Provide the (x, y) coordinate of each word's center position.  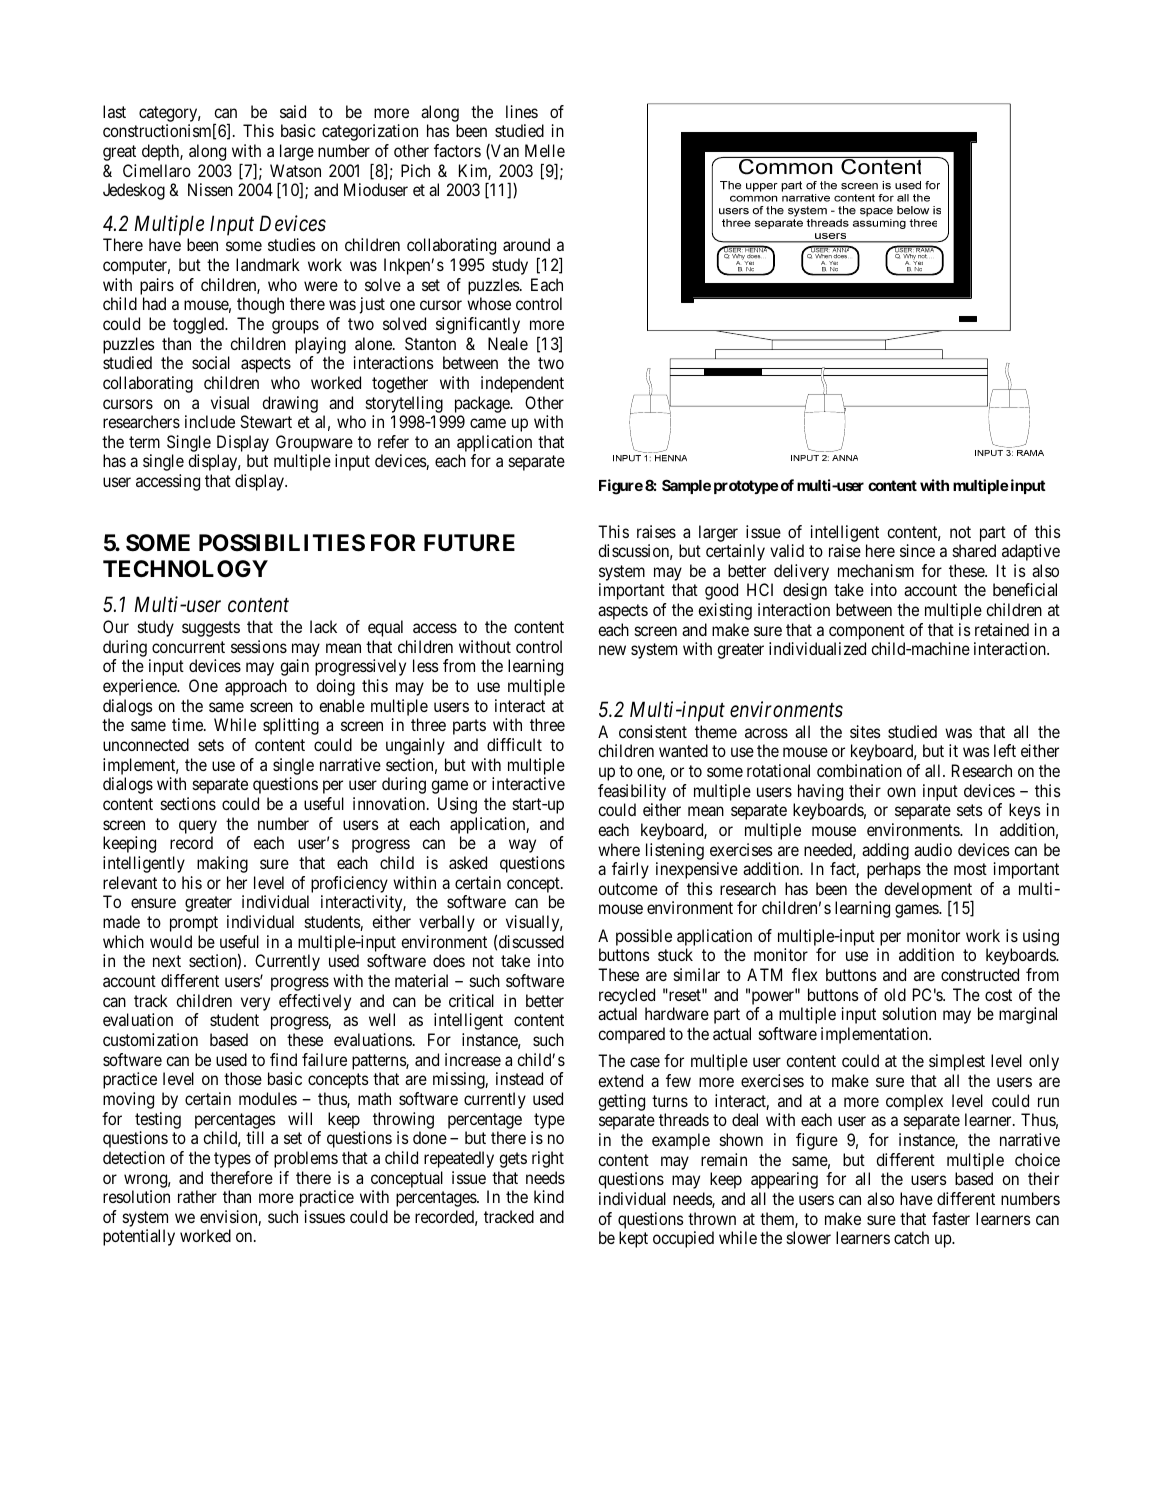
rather (197, 1196)
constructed (980, 974)
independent (522, 384)
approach (256, 687)
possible (644, 937)
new (612, 650)
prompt (194, 924)
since (917, 550)
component (867, 632)
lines (522, 111)
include (210, 421)
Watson (295, 170)
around (526, 244)
